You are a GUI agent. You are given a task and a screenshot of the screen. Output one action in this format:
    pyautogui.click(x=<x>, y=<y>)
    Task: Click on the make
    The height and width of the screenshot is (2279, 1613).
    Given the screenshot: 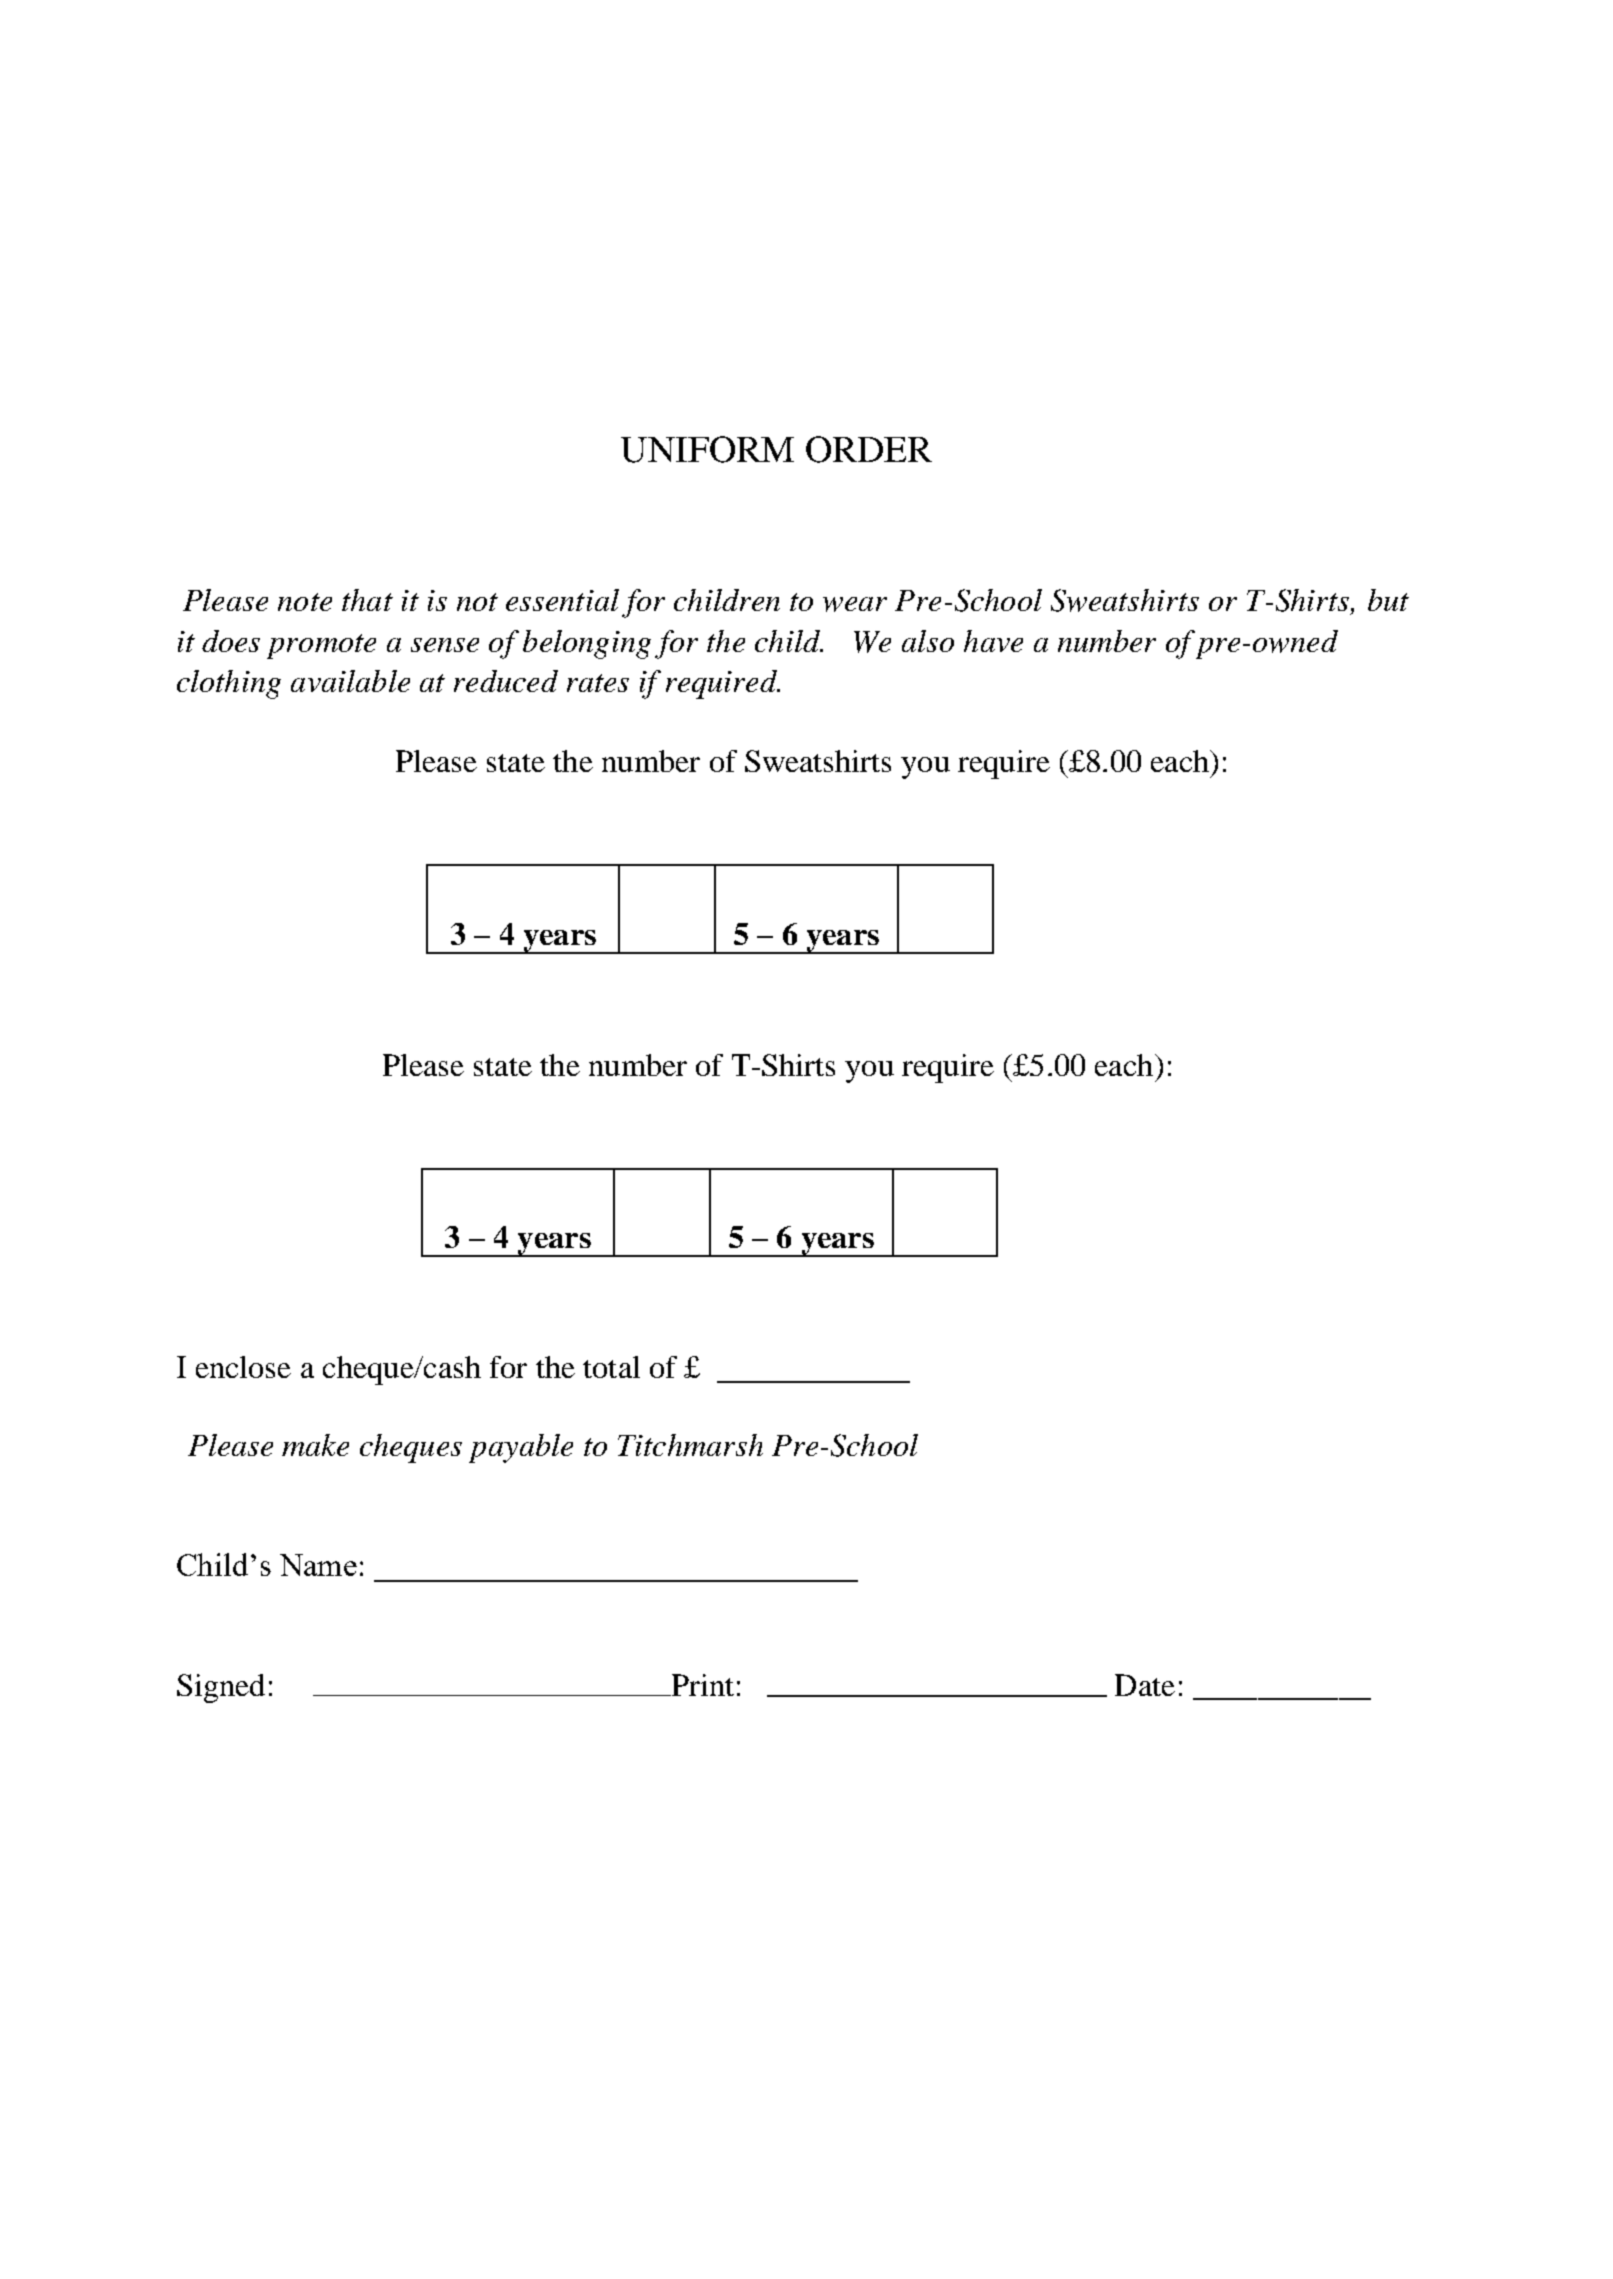 What is the action you would take?
    pyautogui.click(x=315, y=1445)
